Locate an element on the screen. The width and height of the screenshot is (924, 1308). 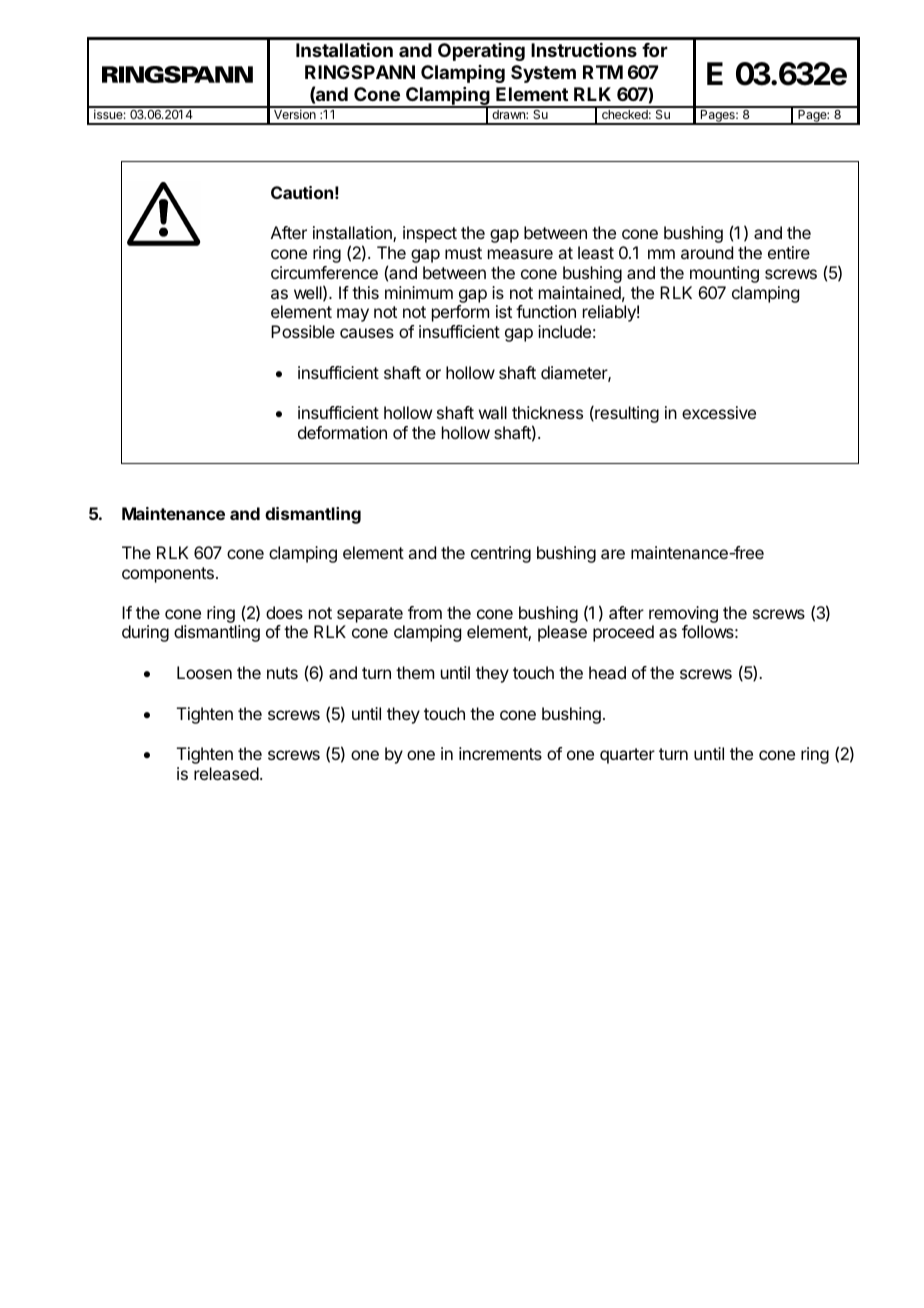
mounting is located at coordinates (724, 274).
